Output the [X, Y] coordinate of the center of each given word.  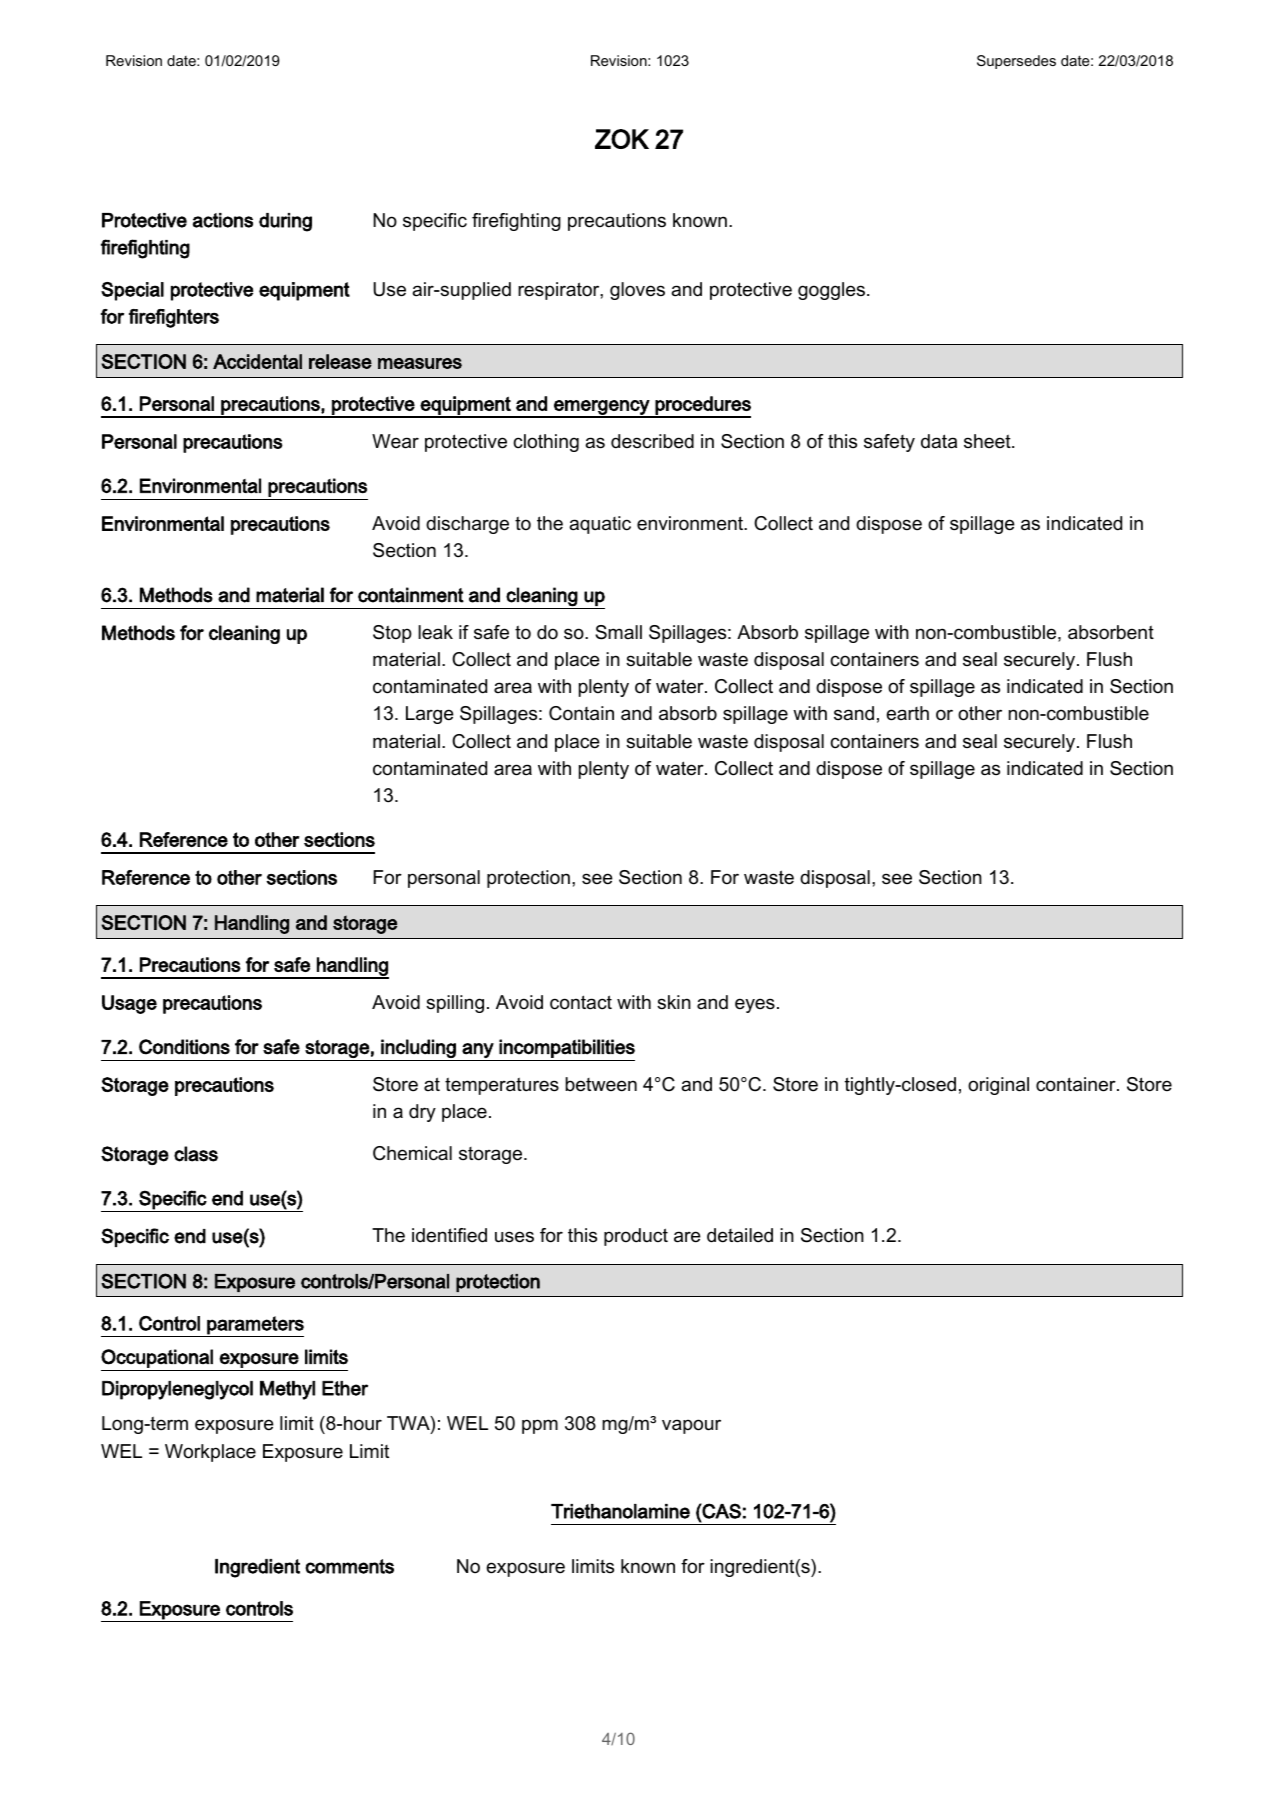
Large [430, 715]
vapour [691, 1426]
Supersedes [1016, 62]
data [939, 441]
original [998, 1086]
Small [618, 632]
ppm [540, 1426]
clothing [546, 443]
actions [223, 220]
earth [907, 713]
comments [349, 1566]
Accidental [257, 361]
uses [514, 1237]
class [196, 1154]
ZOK [622, 139]
